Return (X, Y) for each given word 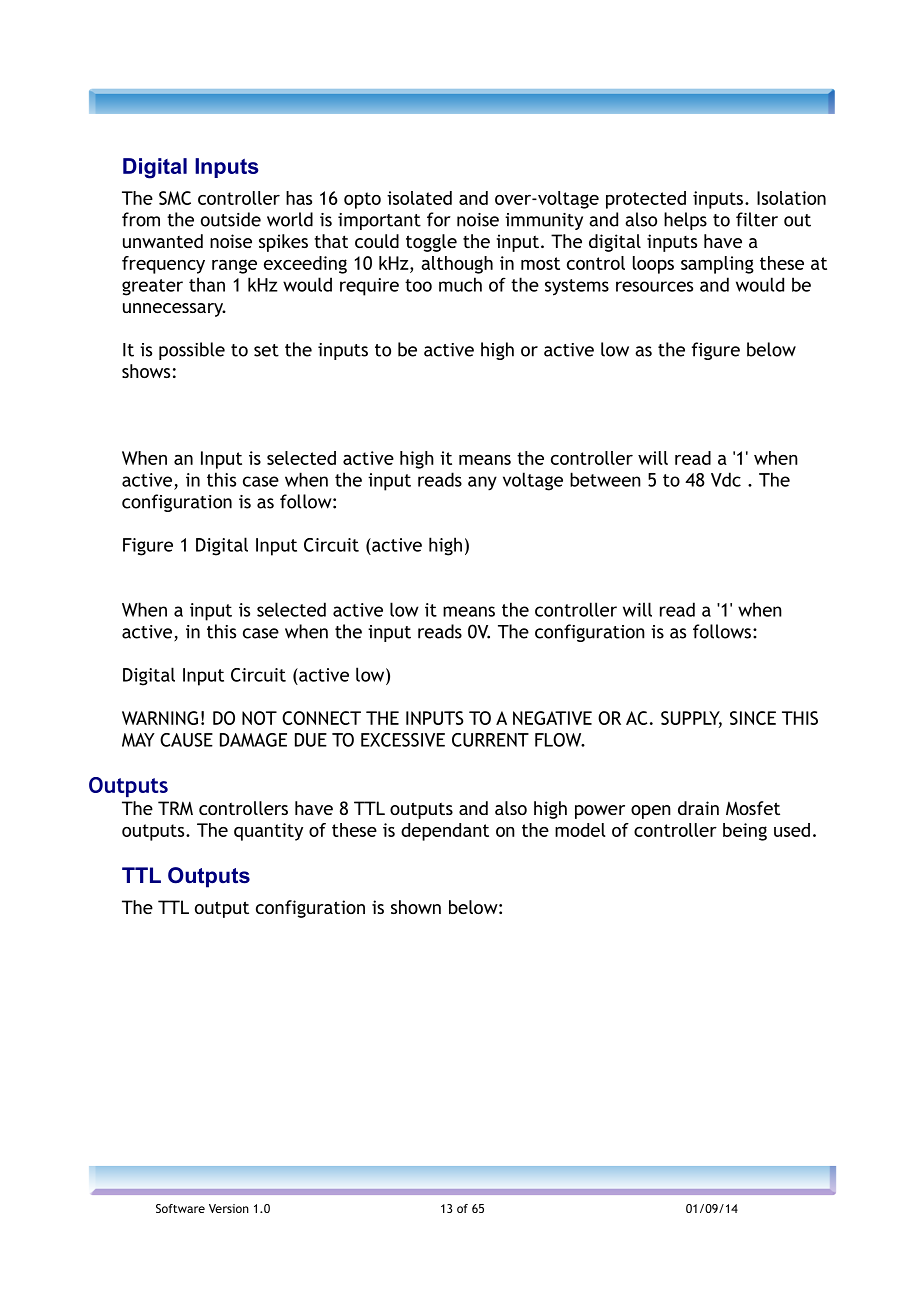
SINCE (753, 718)
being (745, 832)
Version (229, 1208)
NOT (259, 718)
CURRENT (490, 740)
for (439, 219)
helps (685, 221)
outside (231, 219)
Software (180, 1208)
